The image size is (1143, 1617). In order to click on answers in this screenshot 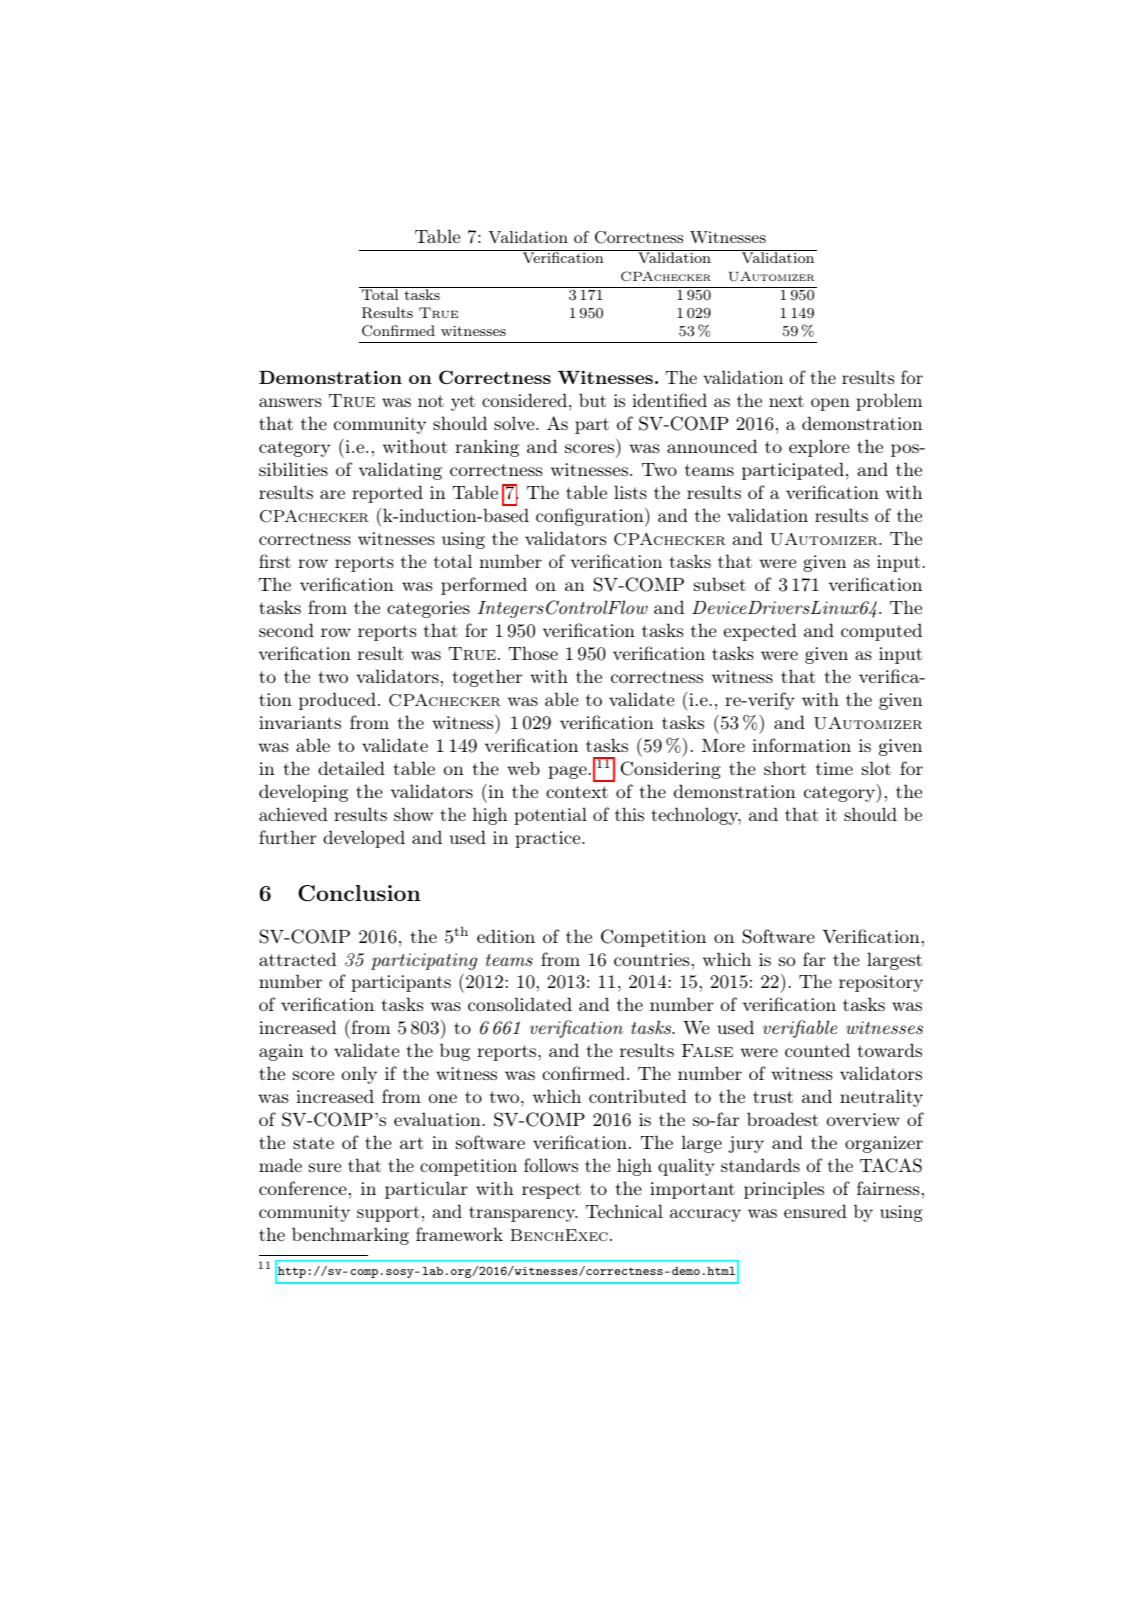, I will do `click(290, 402)`.
